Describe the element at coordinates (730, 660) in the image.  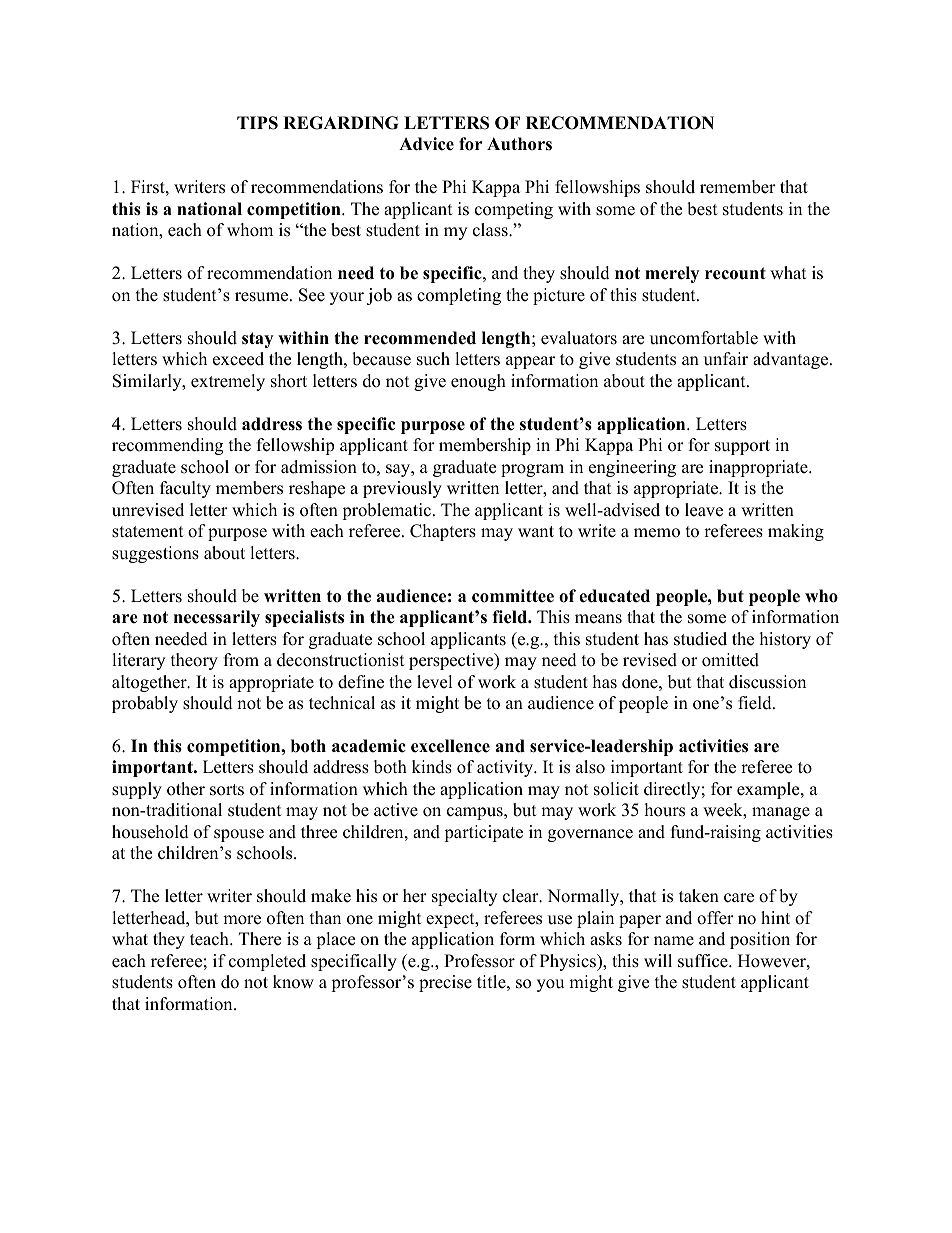
I see `omitted` at that location.
